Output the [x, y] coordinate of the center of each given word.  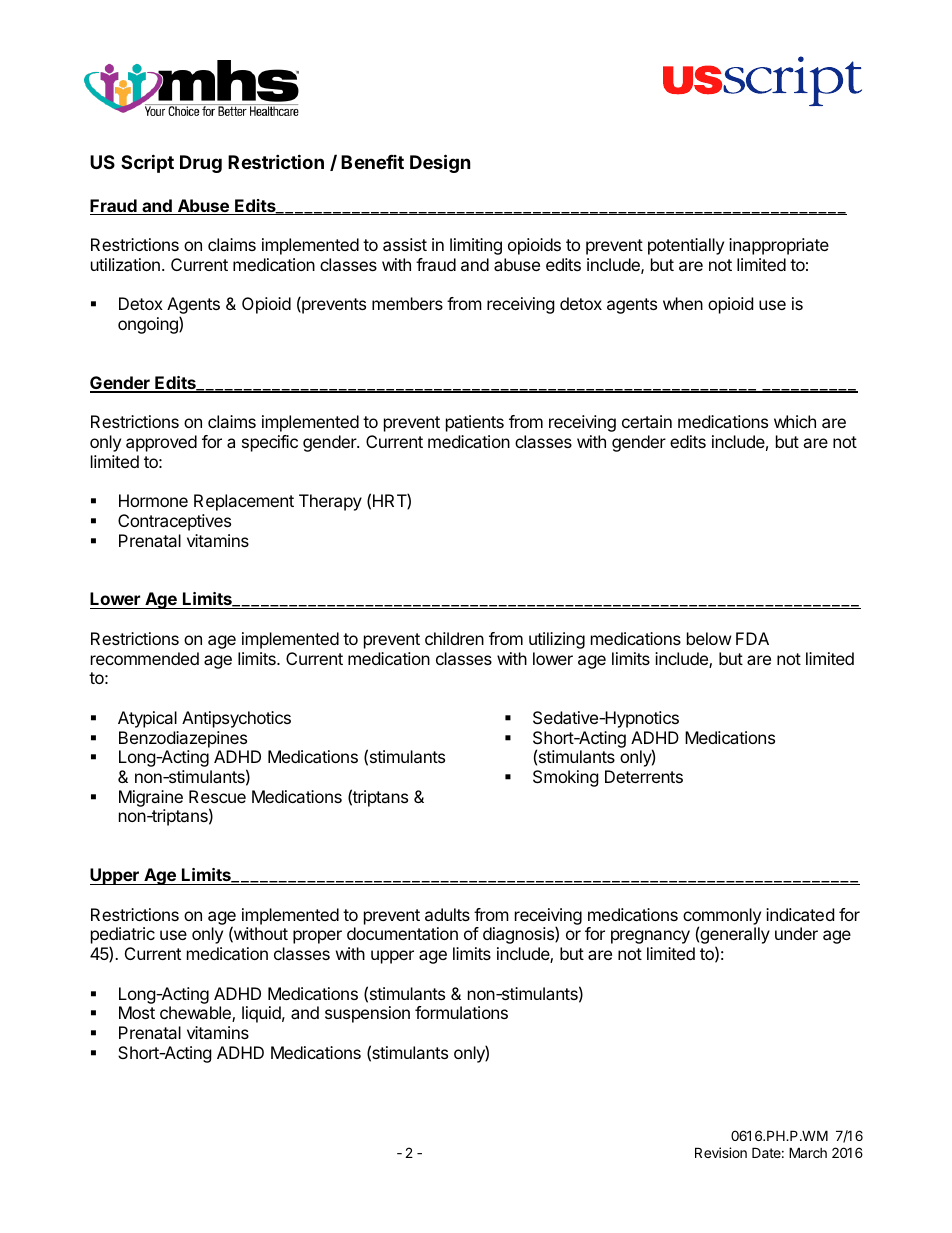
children [454, 638]
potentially [686, 246]
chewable [196, 1014]
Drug [201, 164]
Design [440, 163]
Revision [721, 1152]
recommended [145, 658]
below [709, 638]
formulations [461, 1012]
